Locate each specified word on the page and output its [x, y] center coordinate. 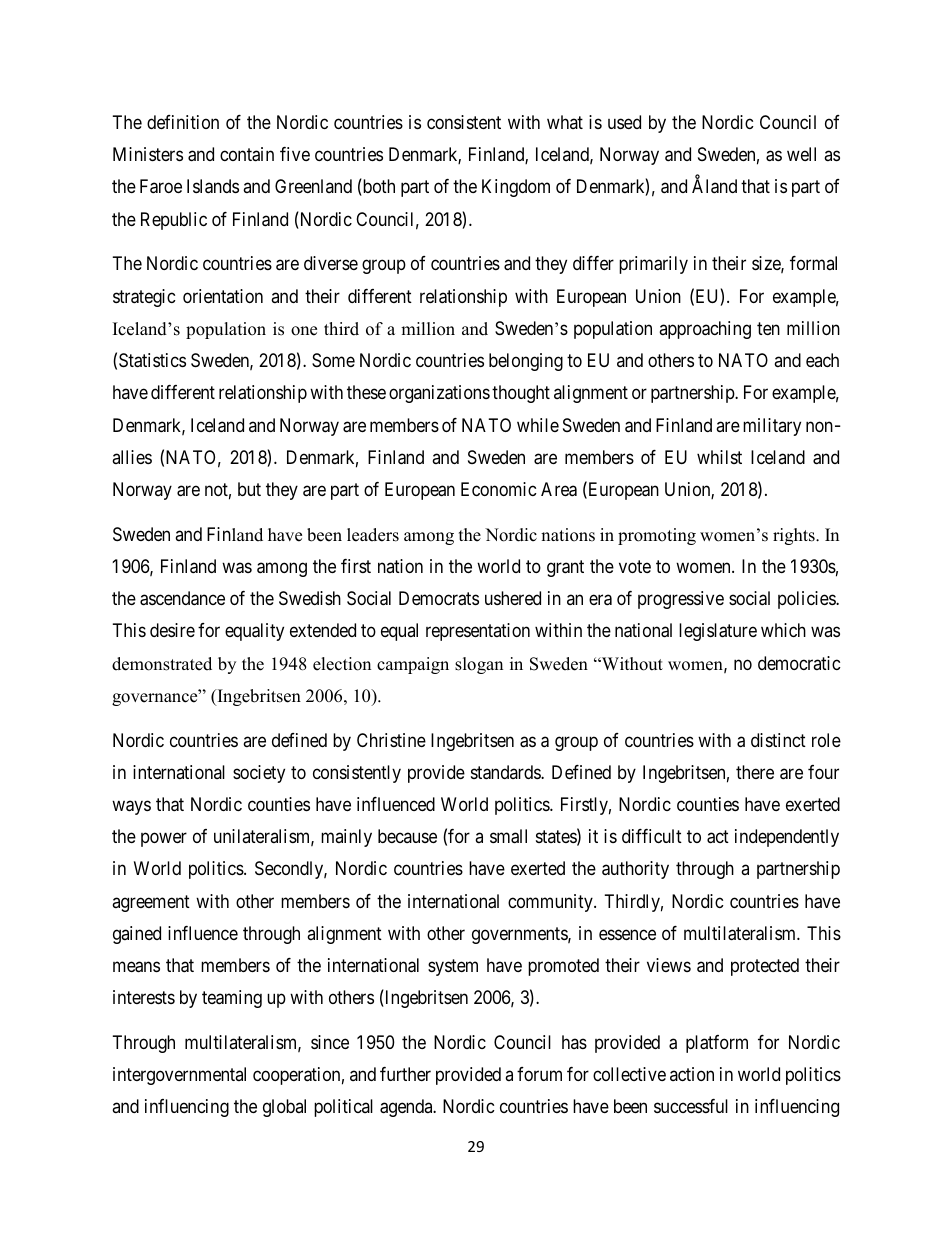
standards [506, 772]
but [249, 489]
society [259, 774]
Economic [499, 489]
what [565, 122]
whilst [719, 457]
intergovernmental [179, 1076]
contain [247, 154]
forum [539, 1074]
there [755, 772]
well [801, 154]
